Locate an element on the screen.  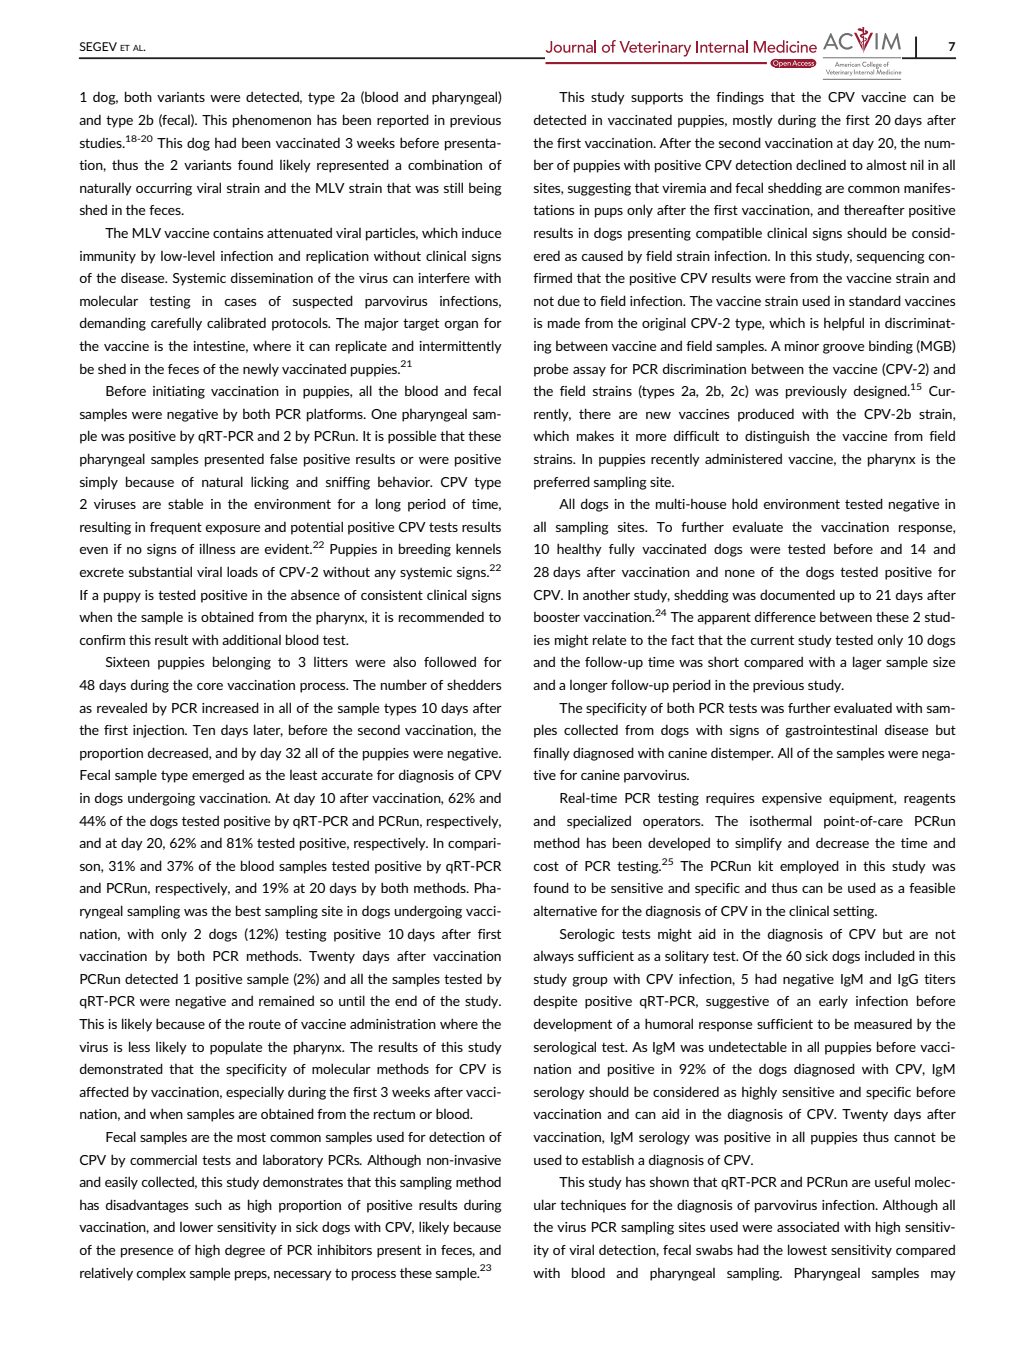
distinguish is located at coordinates (777, 437).
